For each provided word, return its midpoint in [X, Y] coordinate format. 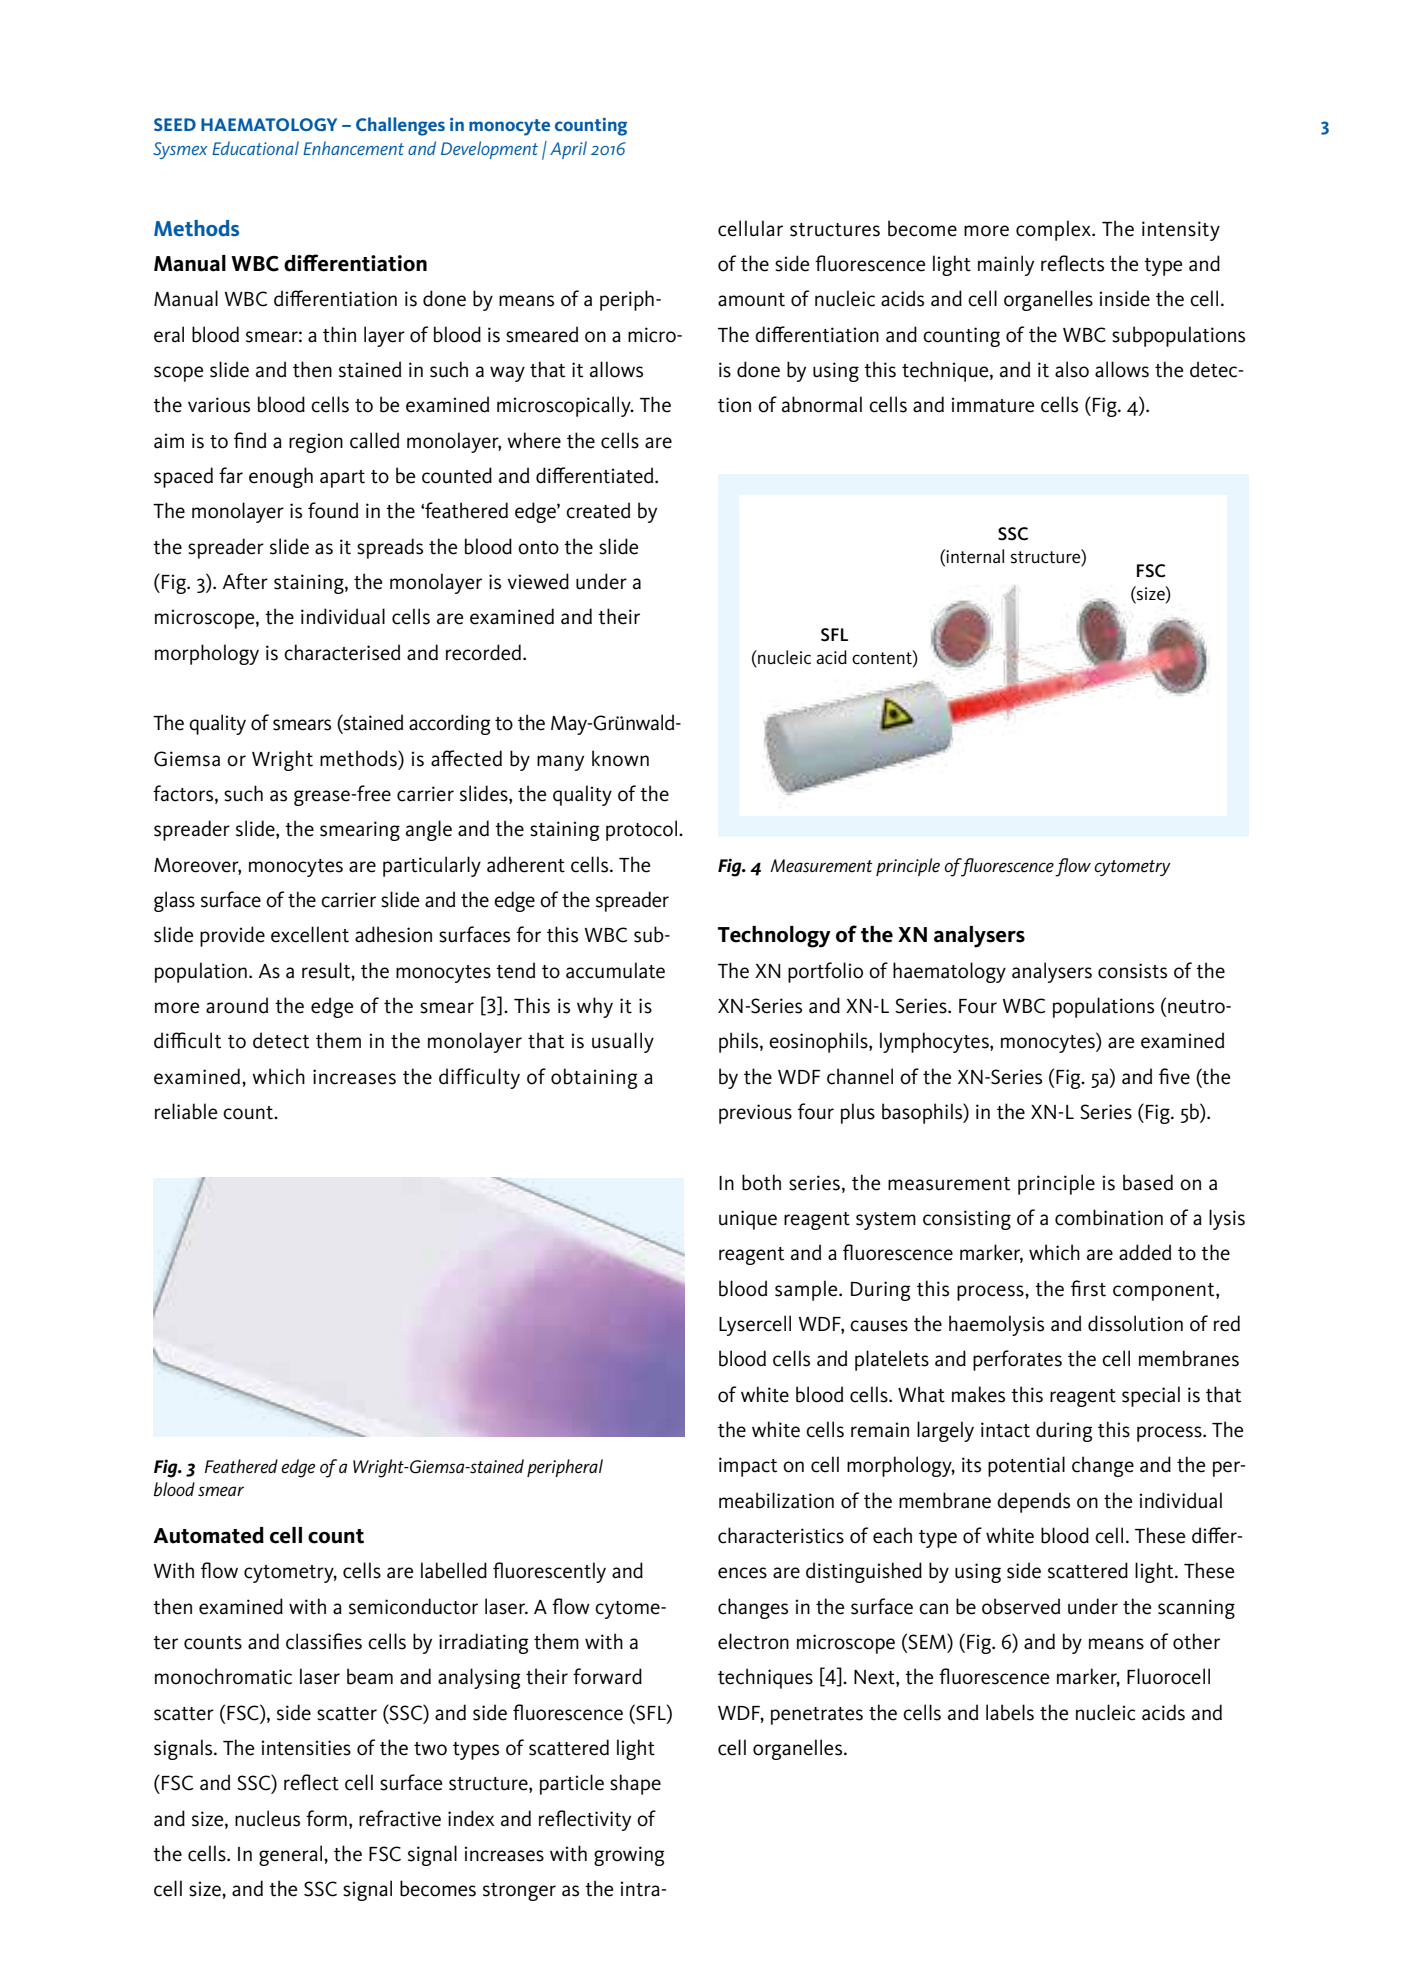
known [620, 758]
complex [1054, 230]
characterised [342, 652]
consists [1132, 971]
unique [748, 1220]
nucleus [267, 1818]
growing [629, 1856]
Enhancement [353, 148]
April [568, 150]
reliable [186, 1111]
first [1088, 1288]
